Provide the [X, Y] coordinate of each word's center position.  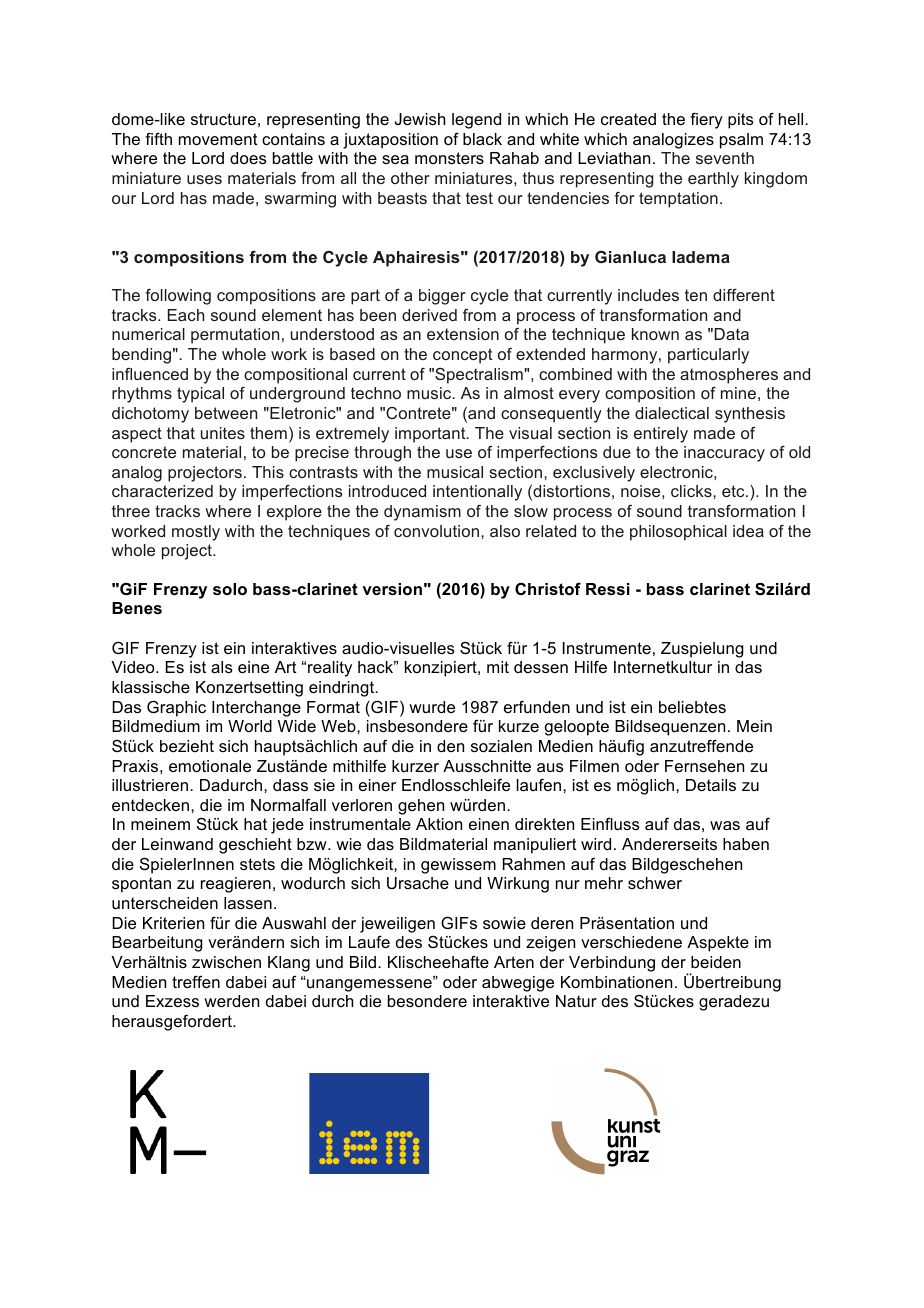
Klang [289, 964]
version [392, 589]
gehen [421, 807]
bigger [442, 297]
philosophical [678, 533]
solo [230, 589]
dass [290, 785]
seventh [725, 158]
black [482, 139]
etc [734, 491]
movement [218, 139]
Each [186, 315]
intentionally [477, 493]
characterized [162, 491]
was [725, 825]
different [744, 295]
